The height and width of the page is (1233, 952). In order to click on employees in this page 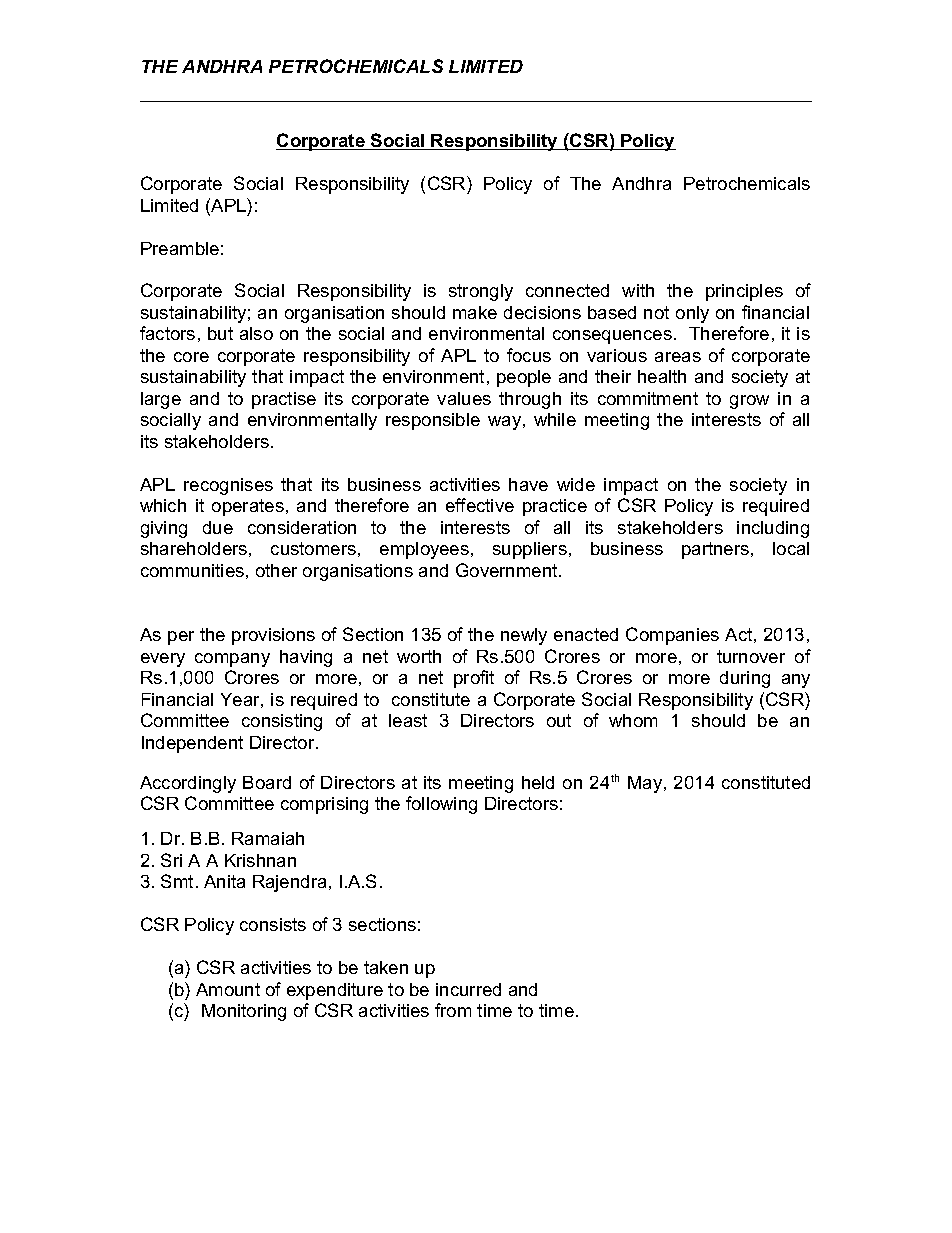, I will do `click(424, 550)`.
